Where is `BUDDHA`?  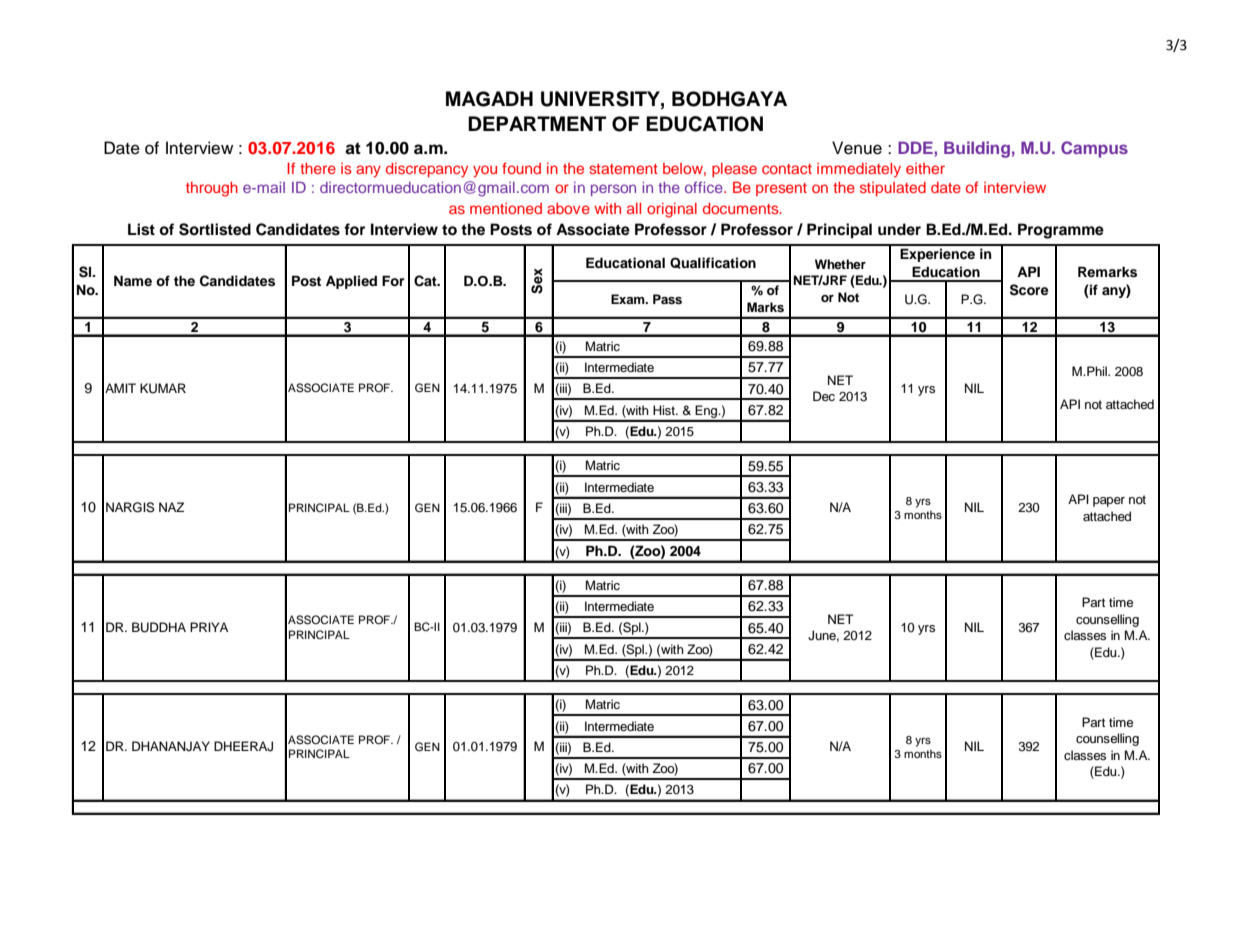
BUDDHA is located at coordinates (159, 627).
